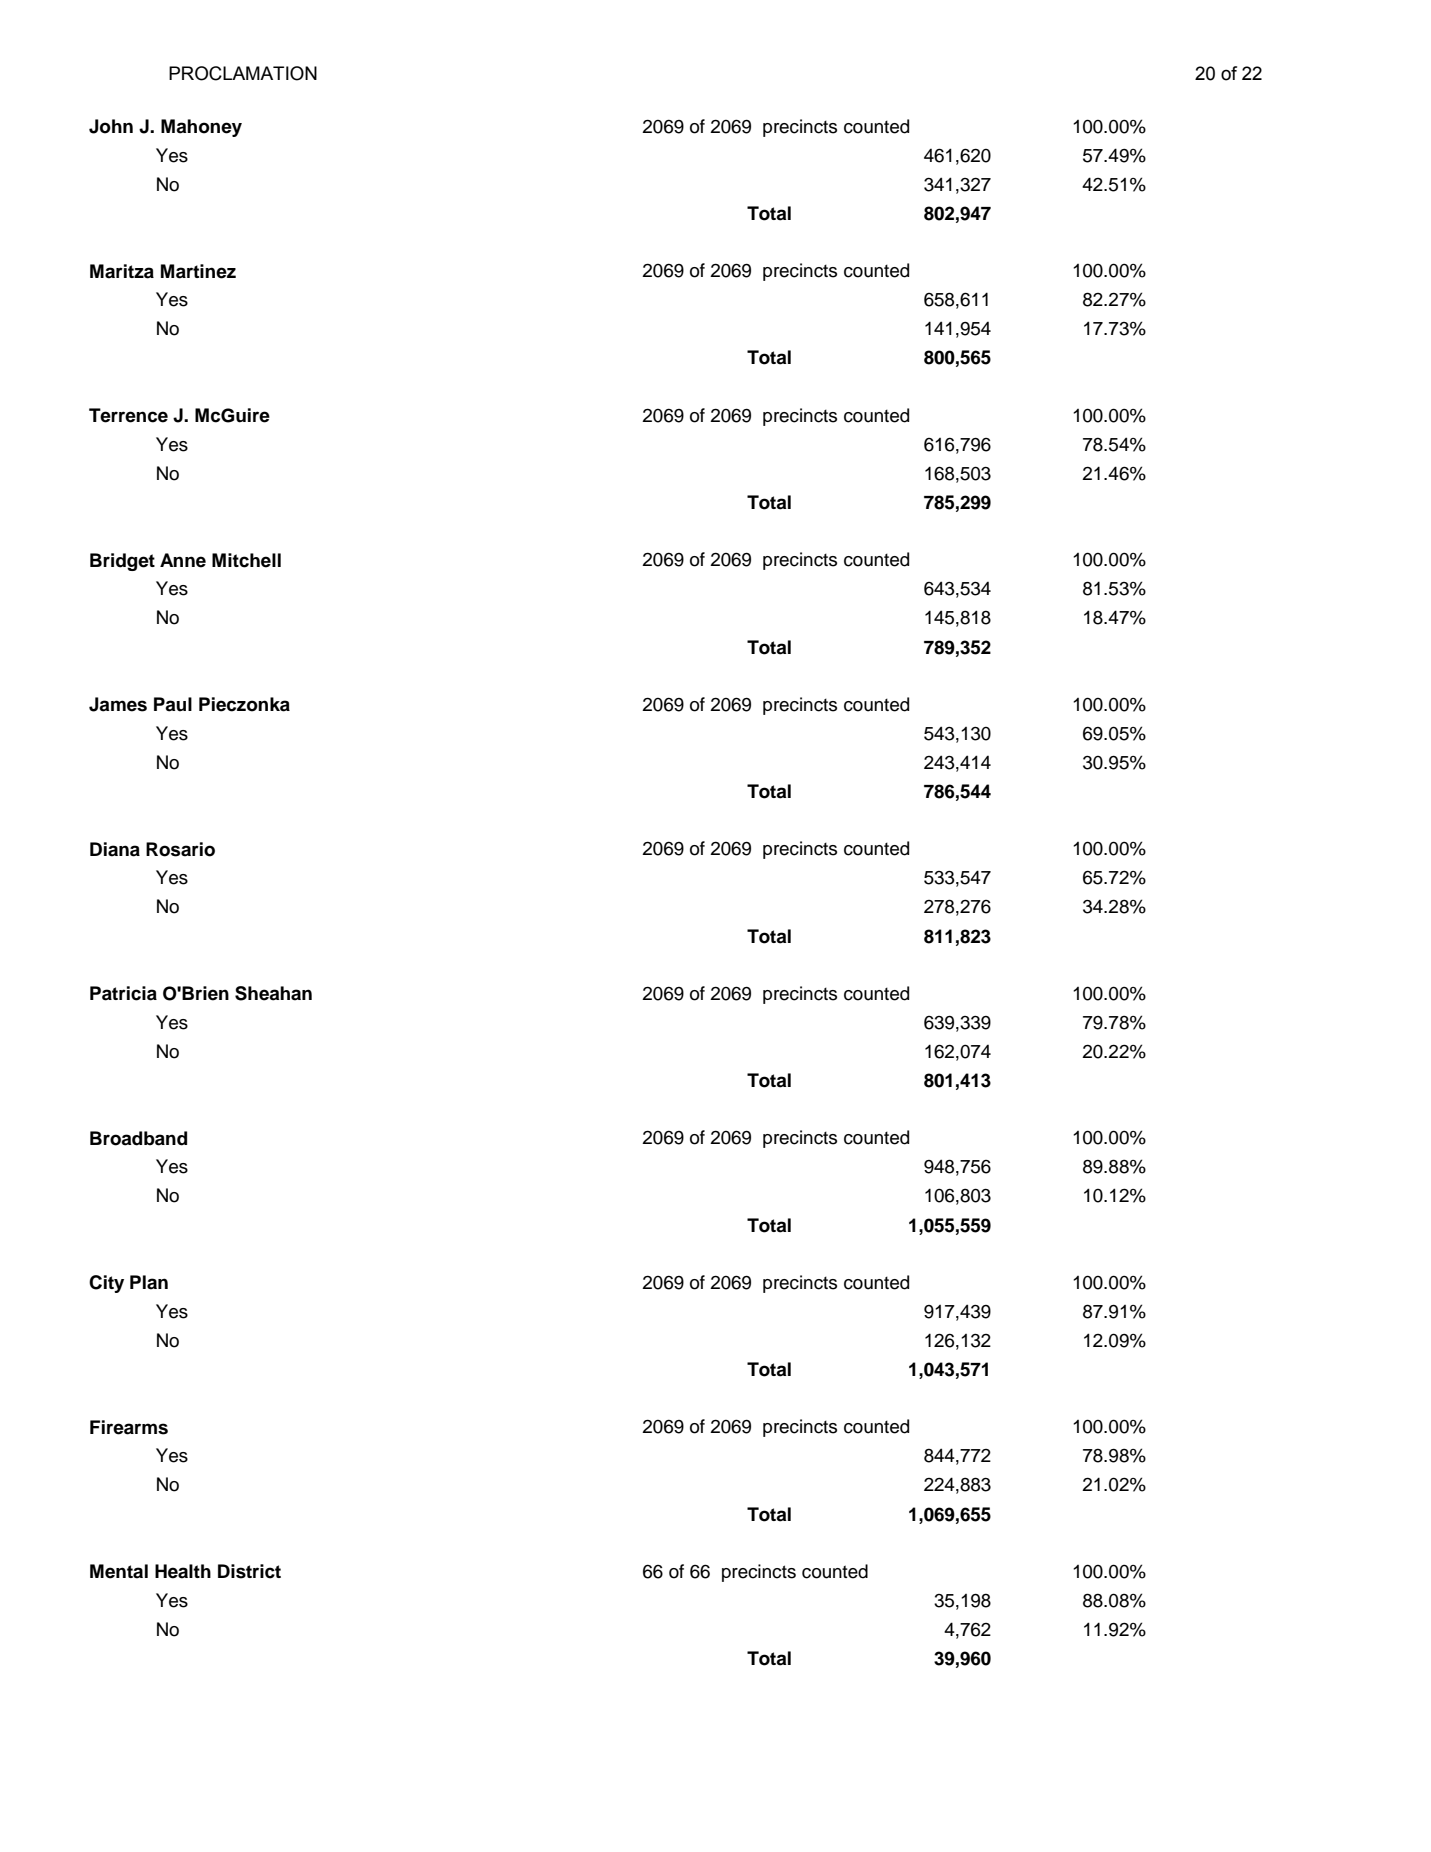 The image size is (1431, 1852). What do you see at coordinates (111, 126) in the screenshot?
I see `John` at bounding box center [111, 126].
